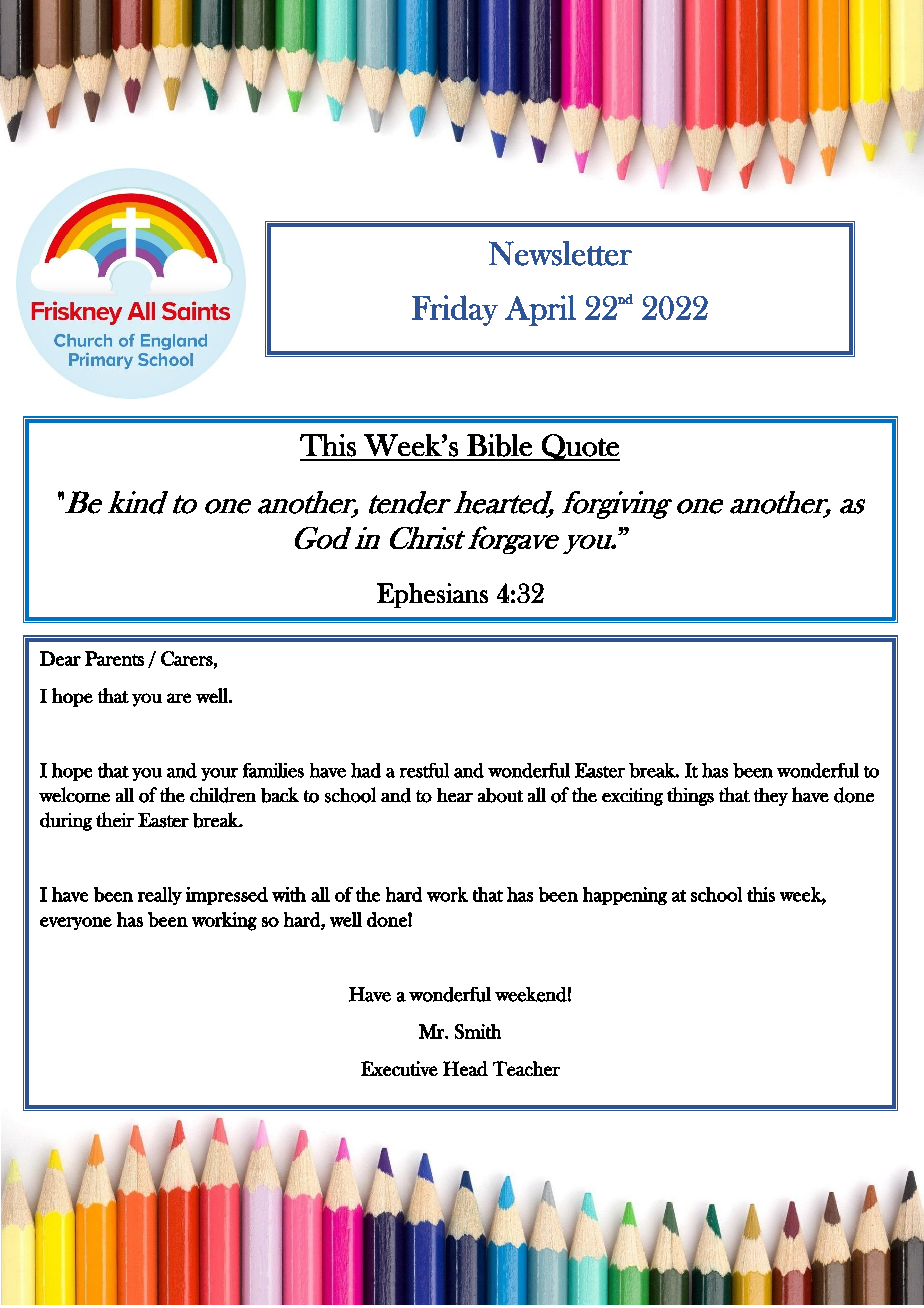 The height and width of the screenshot is (1308, 924). I want to click on Parents, so click(114, 658).
